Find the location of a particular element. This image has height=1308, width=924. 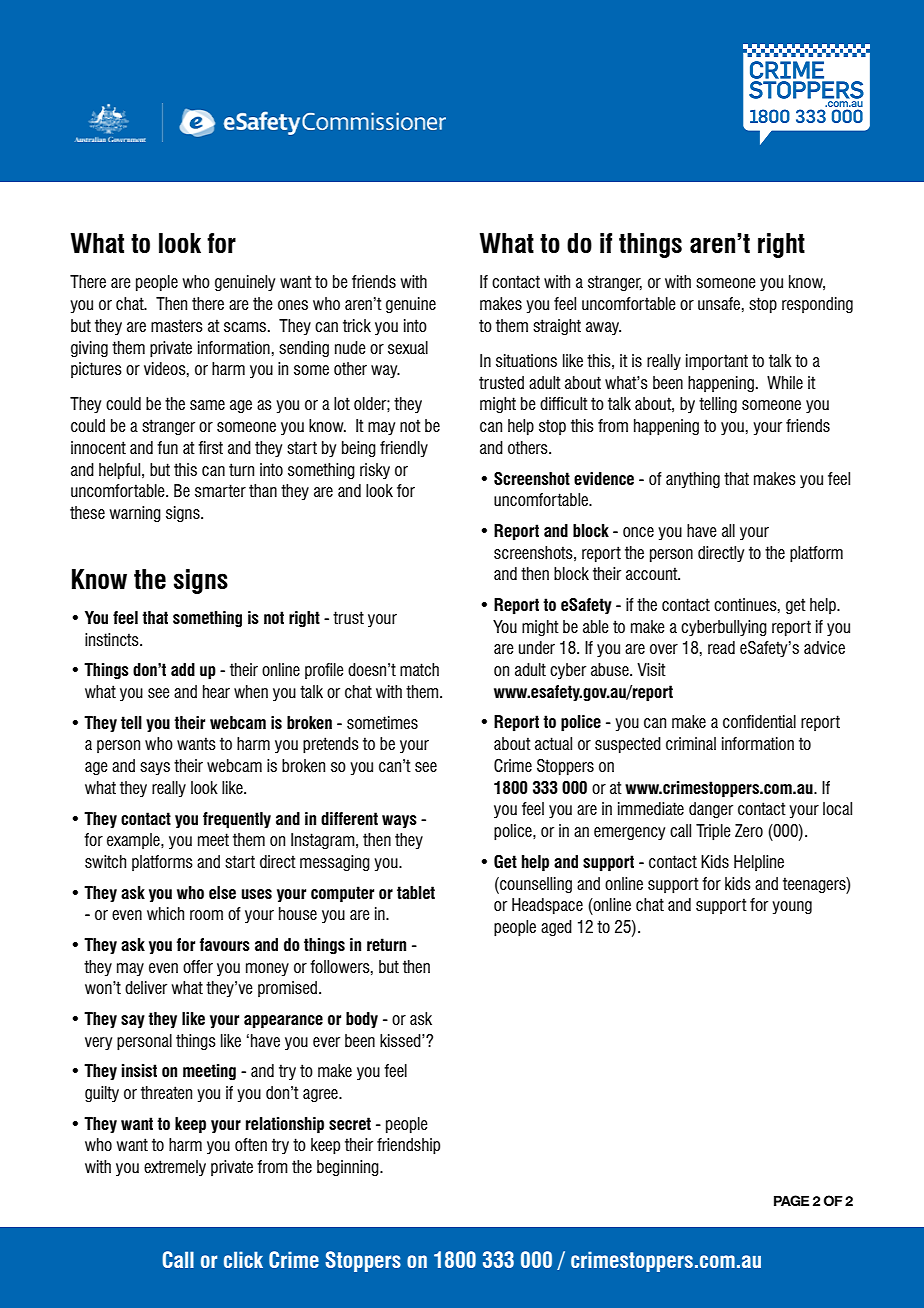

click is located at coordinates (243, 1259).
